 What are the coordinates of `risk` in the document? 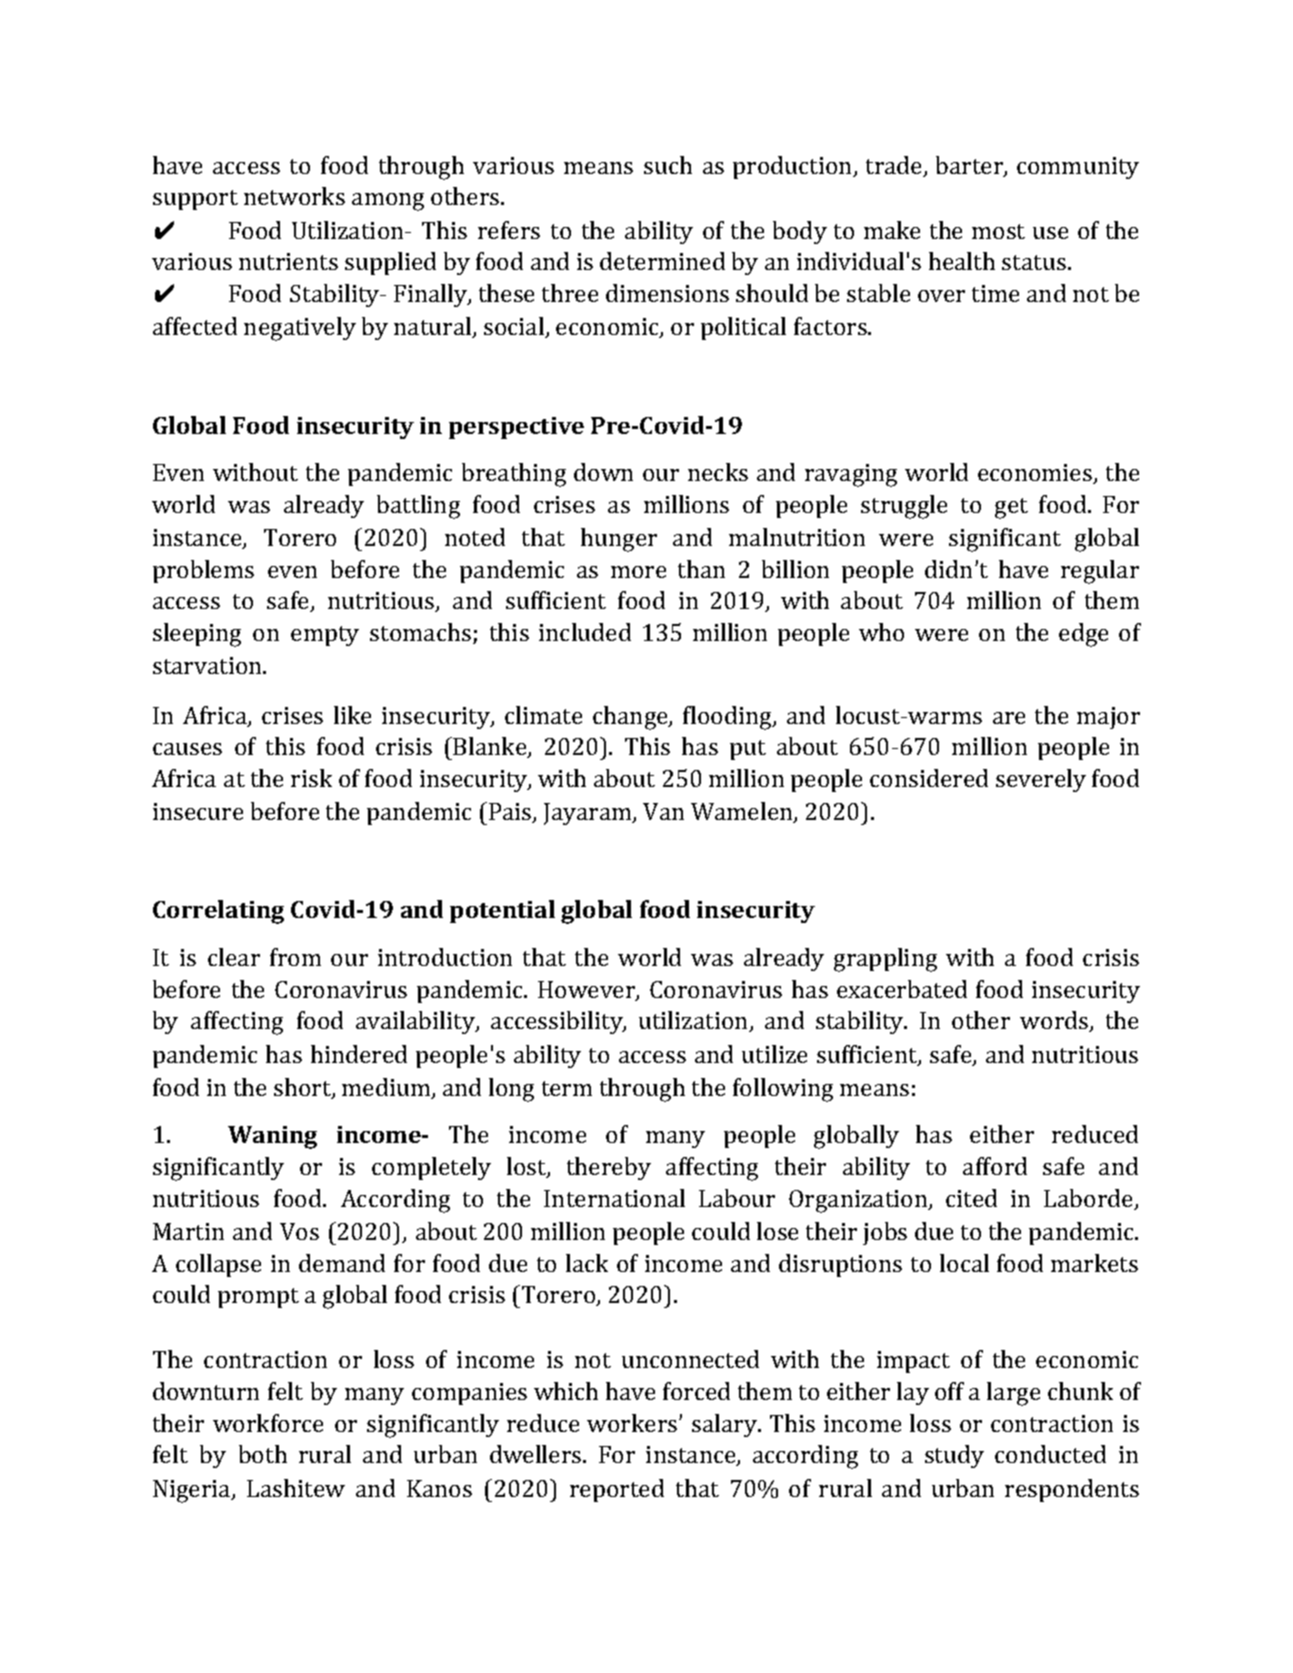 It's located at (311, 778).
